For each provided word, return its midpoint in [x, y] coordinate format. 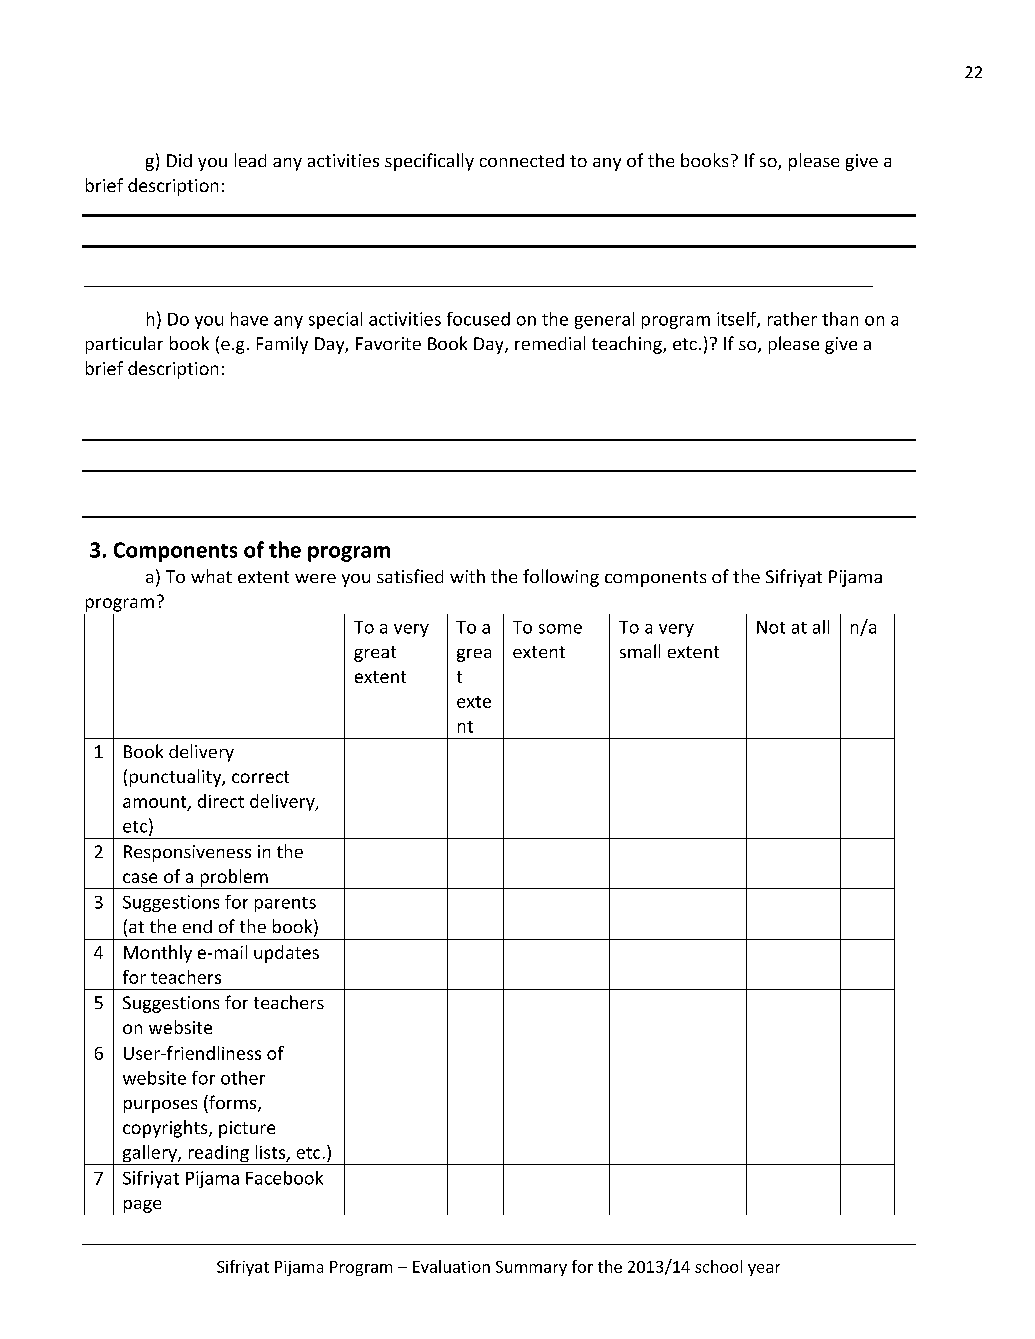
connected [522, 160]
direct [221, 801]
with [467, 576]
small [640, 651]
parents [285, 904]
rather [792, 319]
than [840, 319]
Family [282, 345]
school [718, 1266]
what [211, 576]
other [243, 1078]
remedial [550, 343]
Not [771, 627]
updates [286, 954]
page [142, 1206]
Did [179, 160]
